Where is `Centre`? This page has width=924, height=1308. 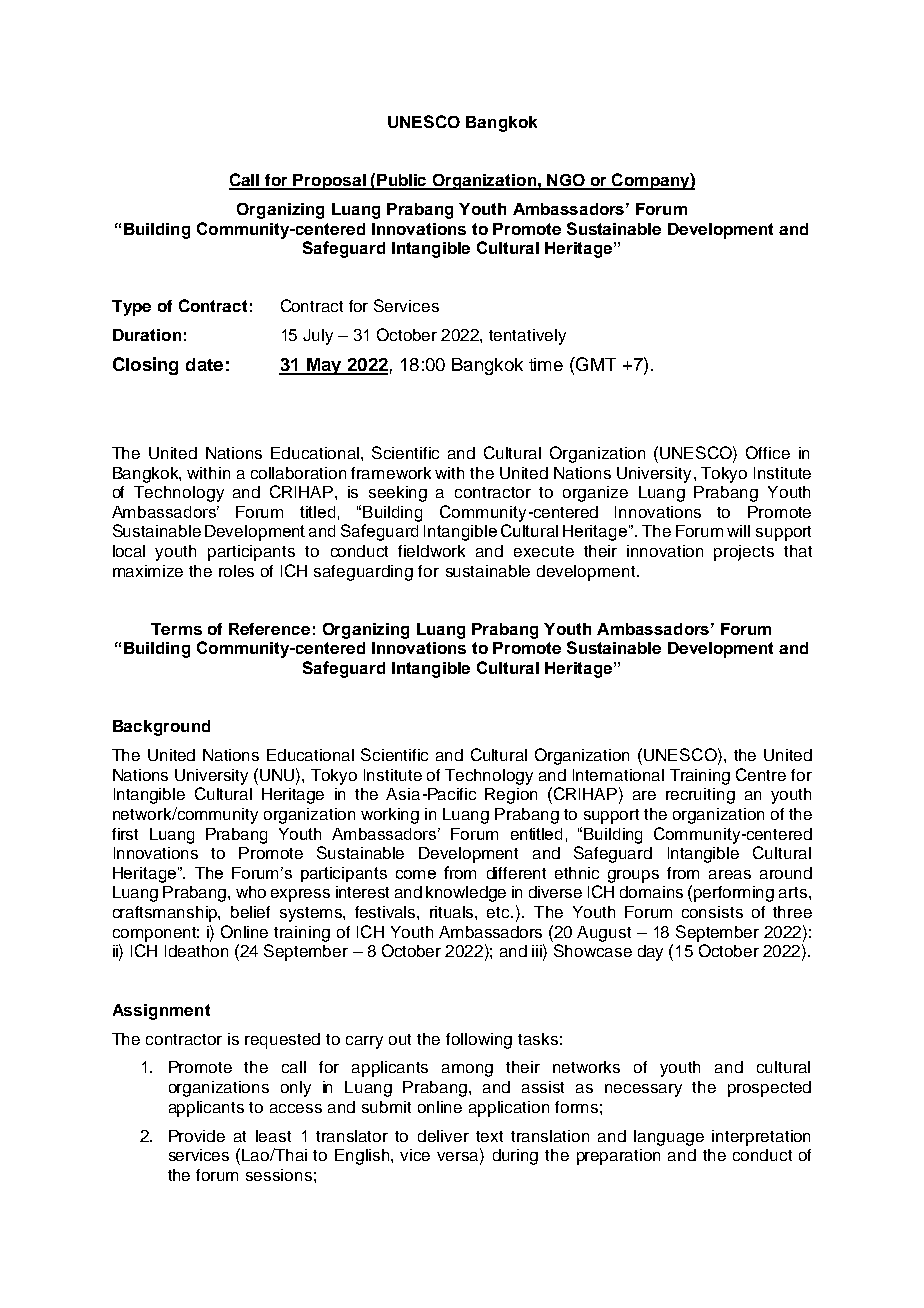
Centre is located at coordinates (761, 774).
